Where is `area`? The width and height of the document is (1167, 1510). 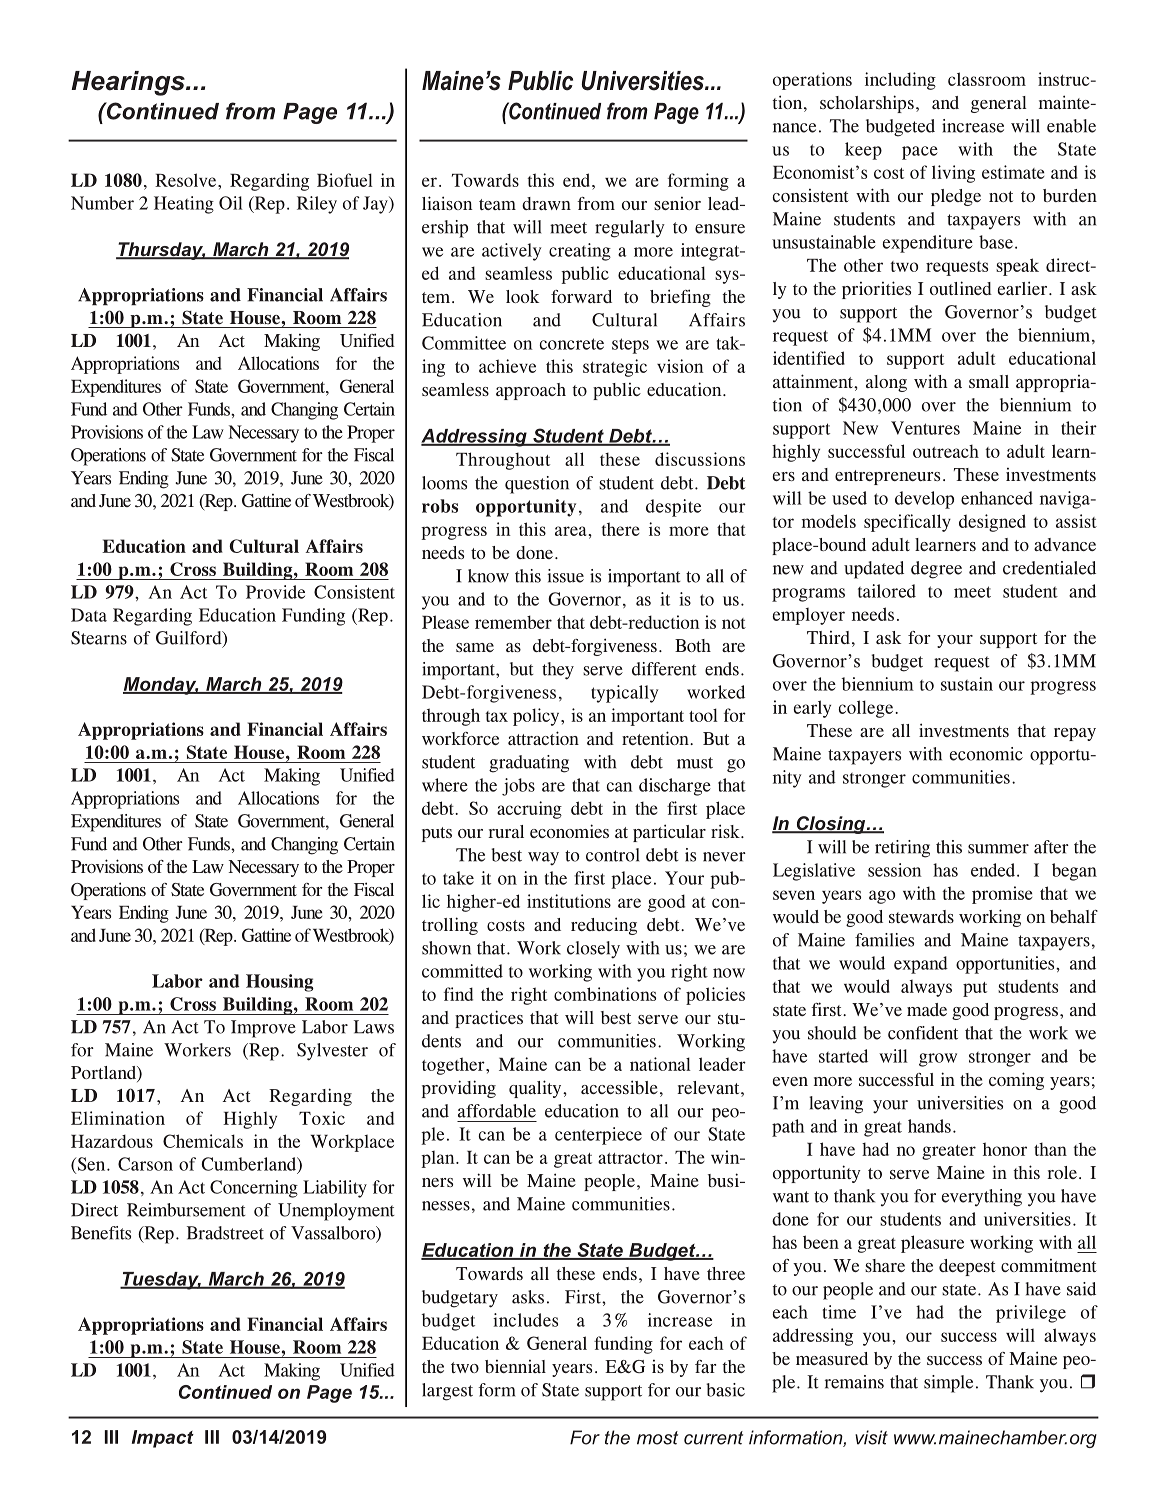 area is located at coordinates (571, 531).
